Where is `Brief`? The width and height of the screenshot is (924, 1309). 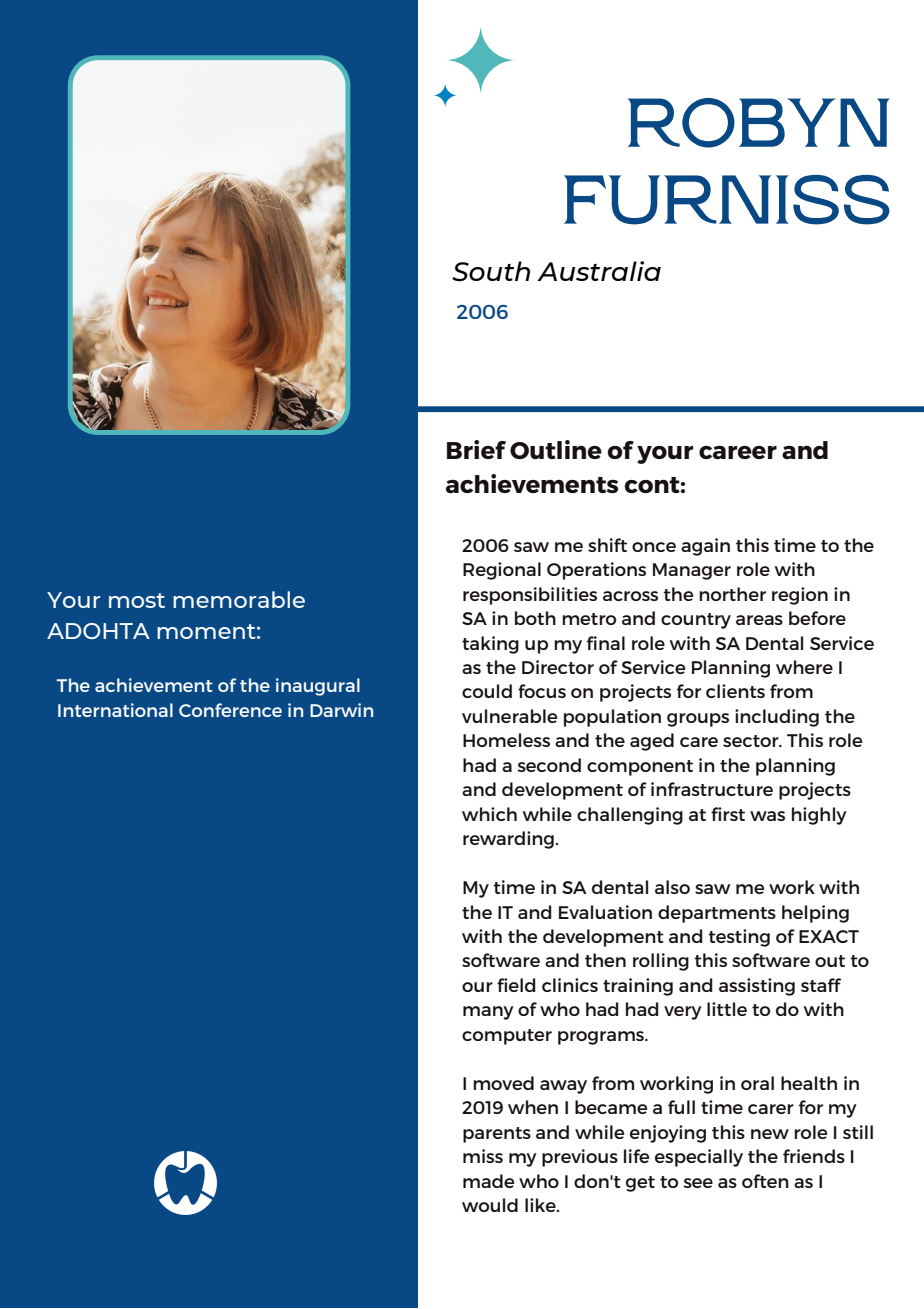 Brief is located at coordinates (476, 449).
